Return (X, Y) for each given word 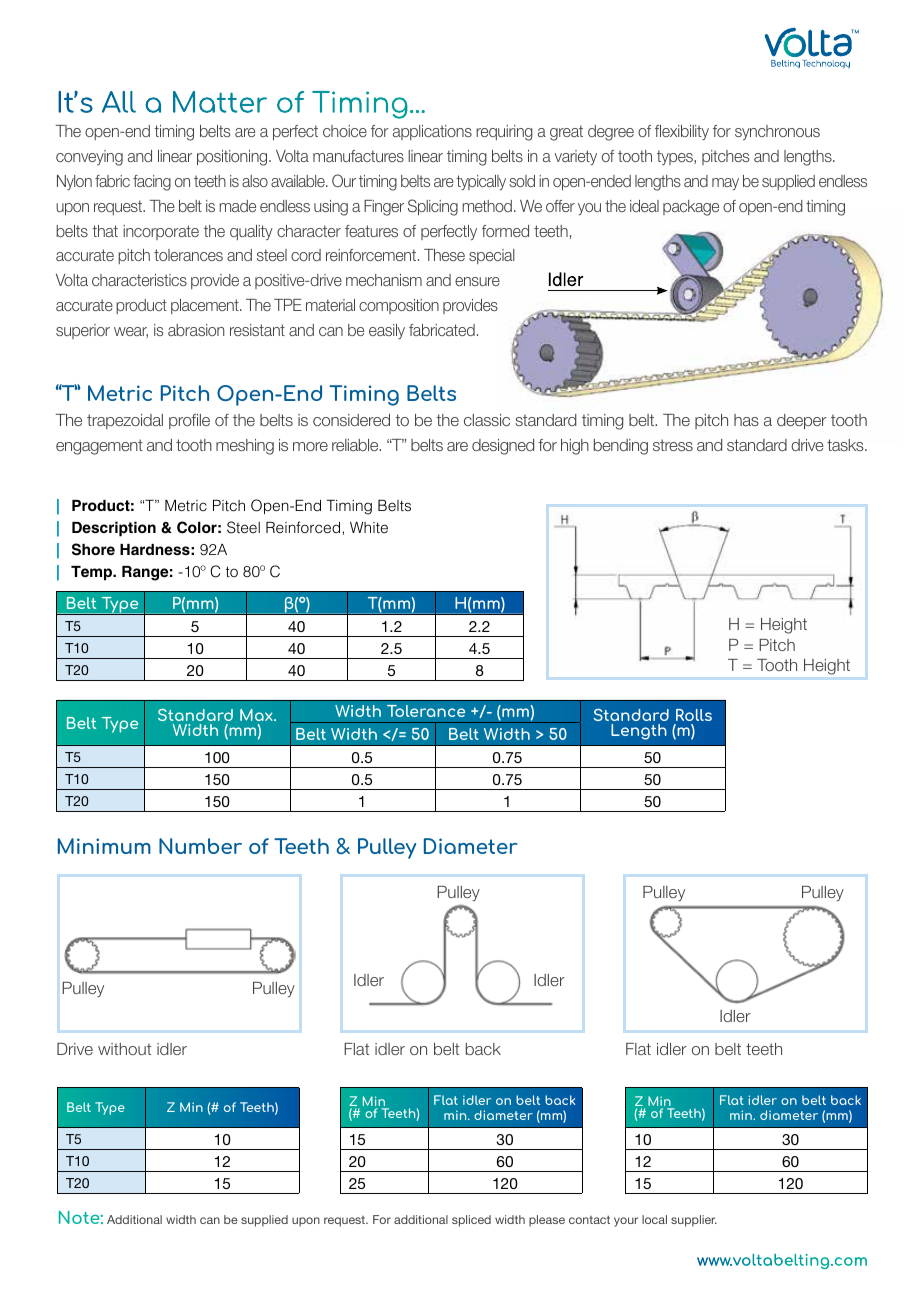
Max (257, 715)
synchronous (777, 132)
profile (189, 421)
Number (200, 846)
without (124, 1049)
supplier (694, 1221)
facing (152, 183)
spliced (471, 1221)
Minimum (104, 846)
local (654, 1219)
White (369, 527)
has (746, 420)
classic (487, 420)
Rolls (694, 715)
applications (432, 132)
